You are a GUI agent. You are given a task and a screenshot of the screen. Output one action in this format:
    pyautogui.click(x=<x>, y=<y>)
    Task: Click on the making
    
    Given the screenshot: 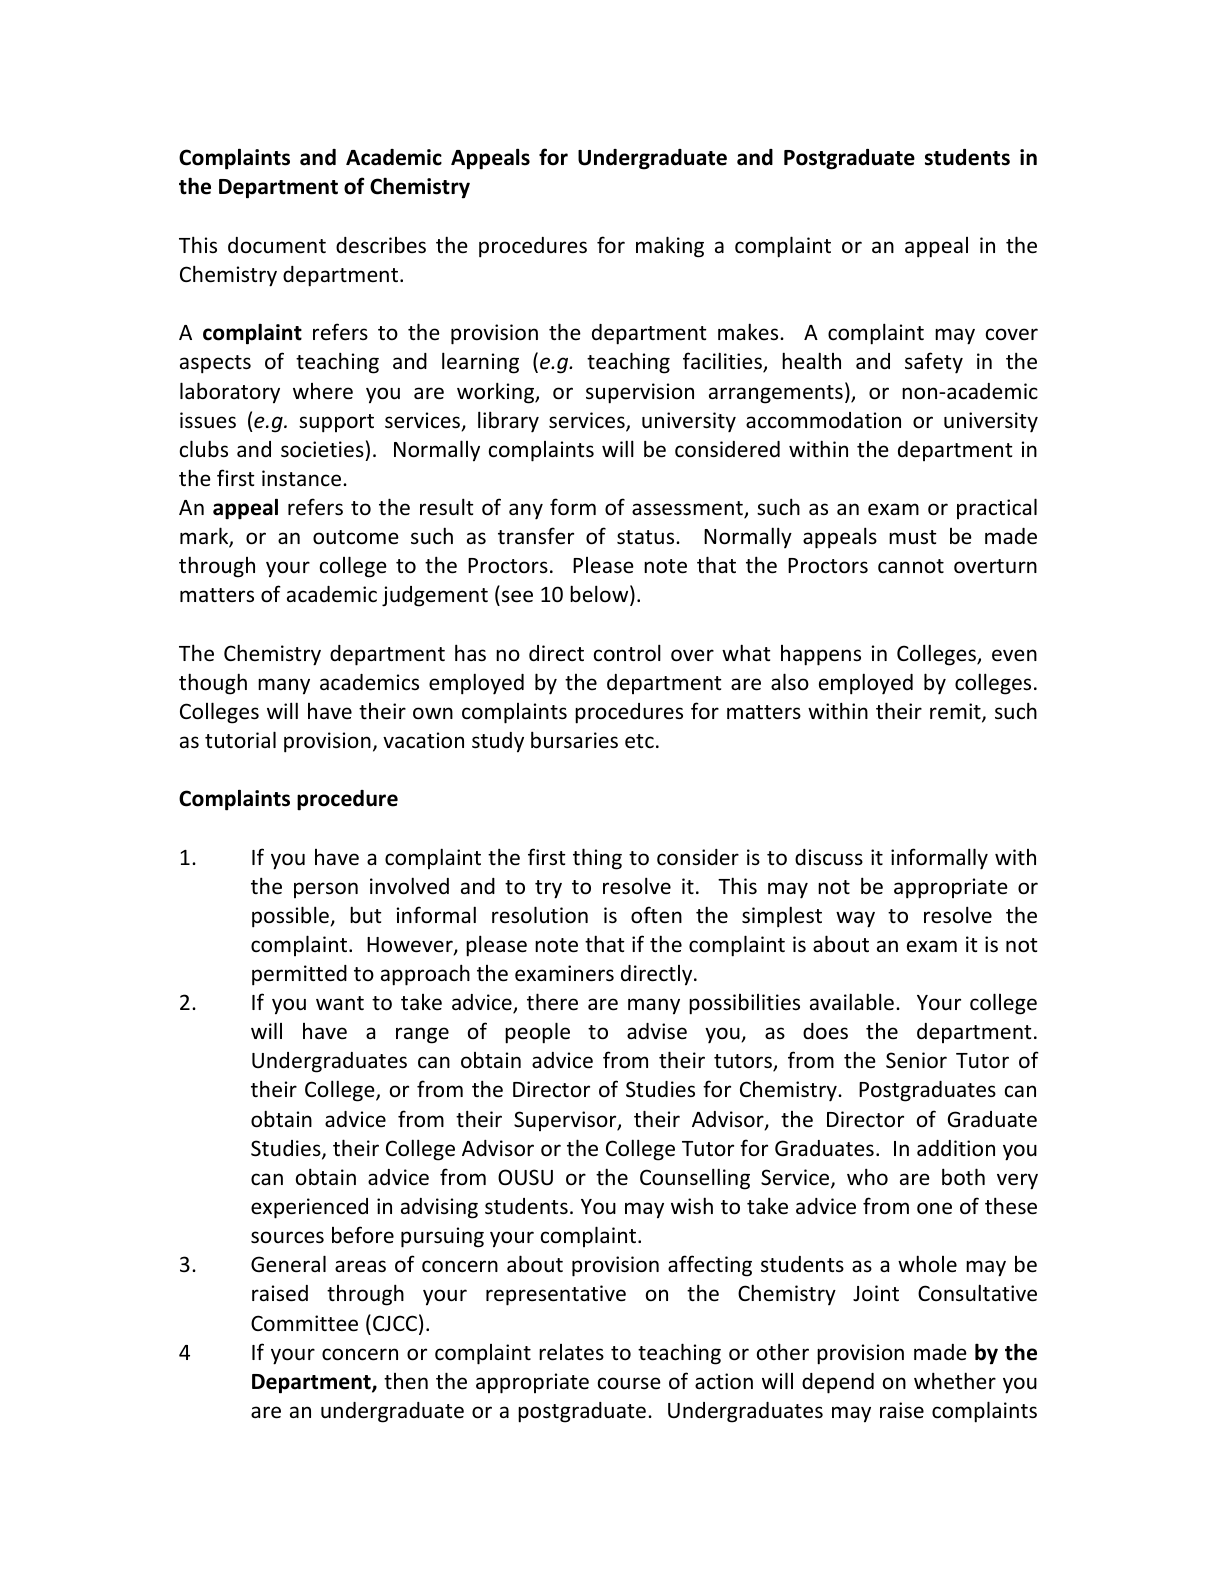 What is the action you would take?
    pyautogui.click(x=670, y=247)
